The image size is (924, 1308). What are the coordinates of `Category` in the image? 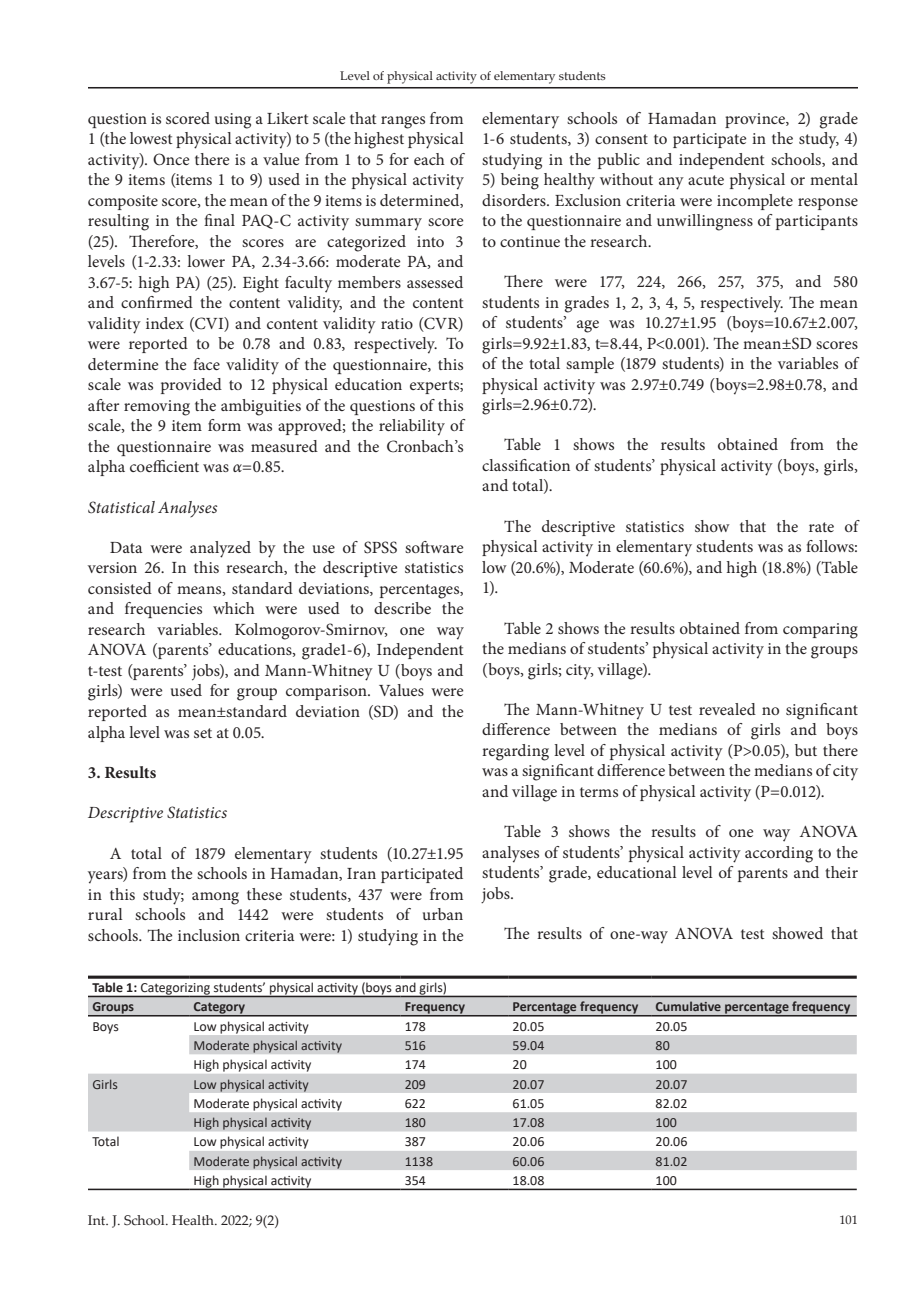 It's located at (219, 1009).
